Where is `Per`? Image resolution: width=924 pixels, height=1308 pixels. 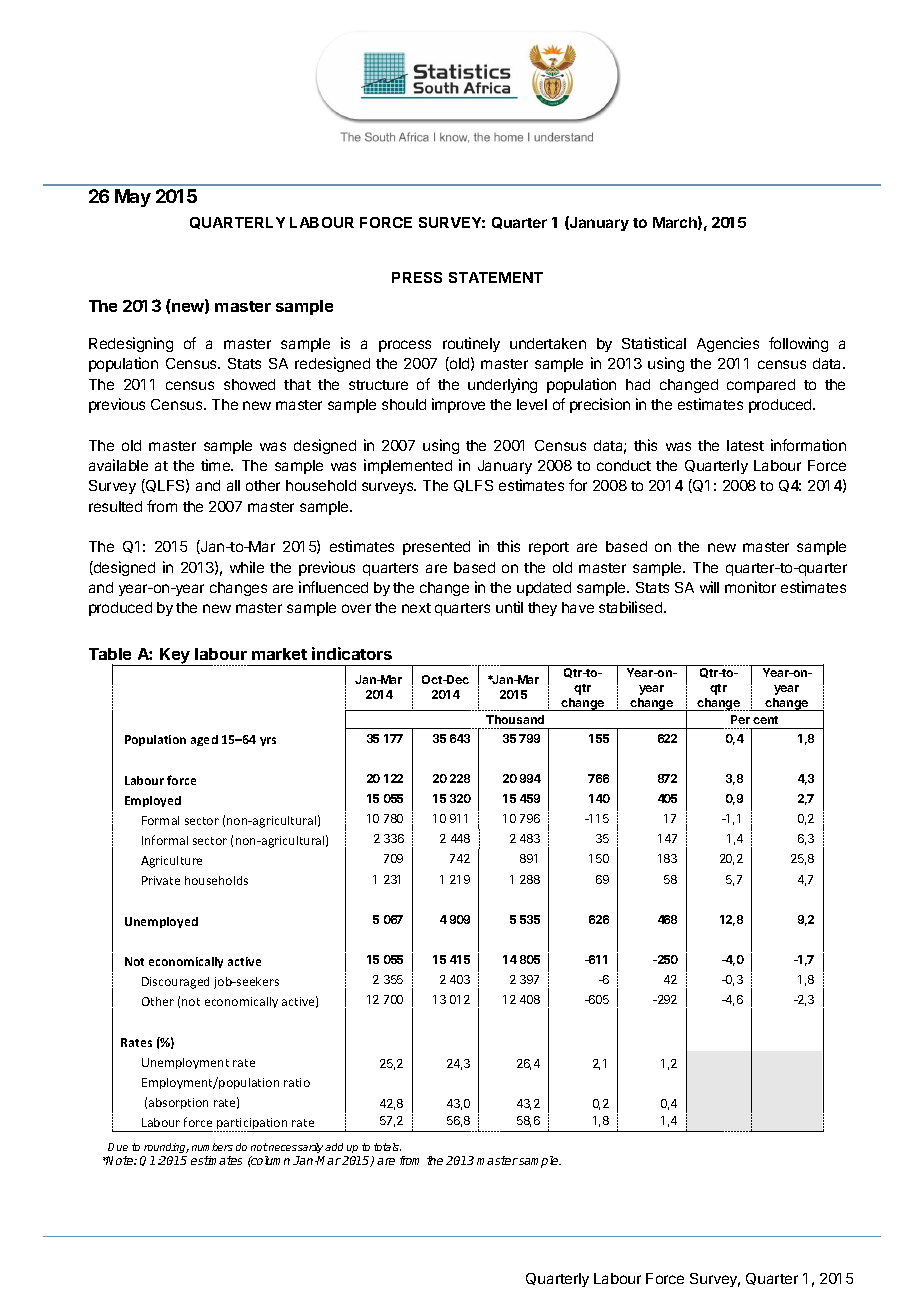 Per is located at coordinates (740, 719).
